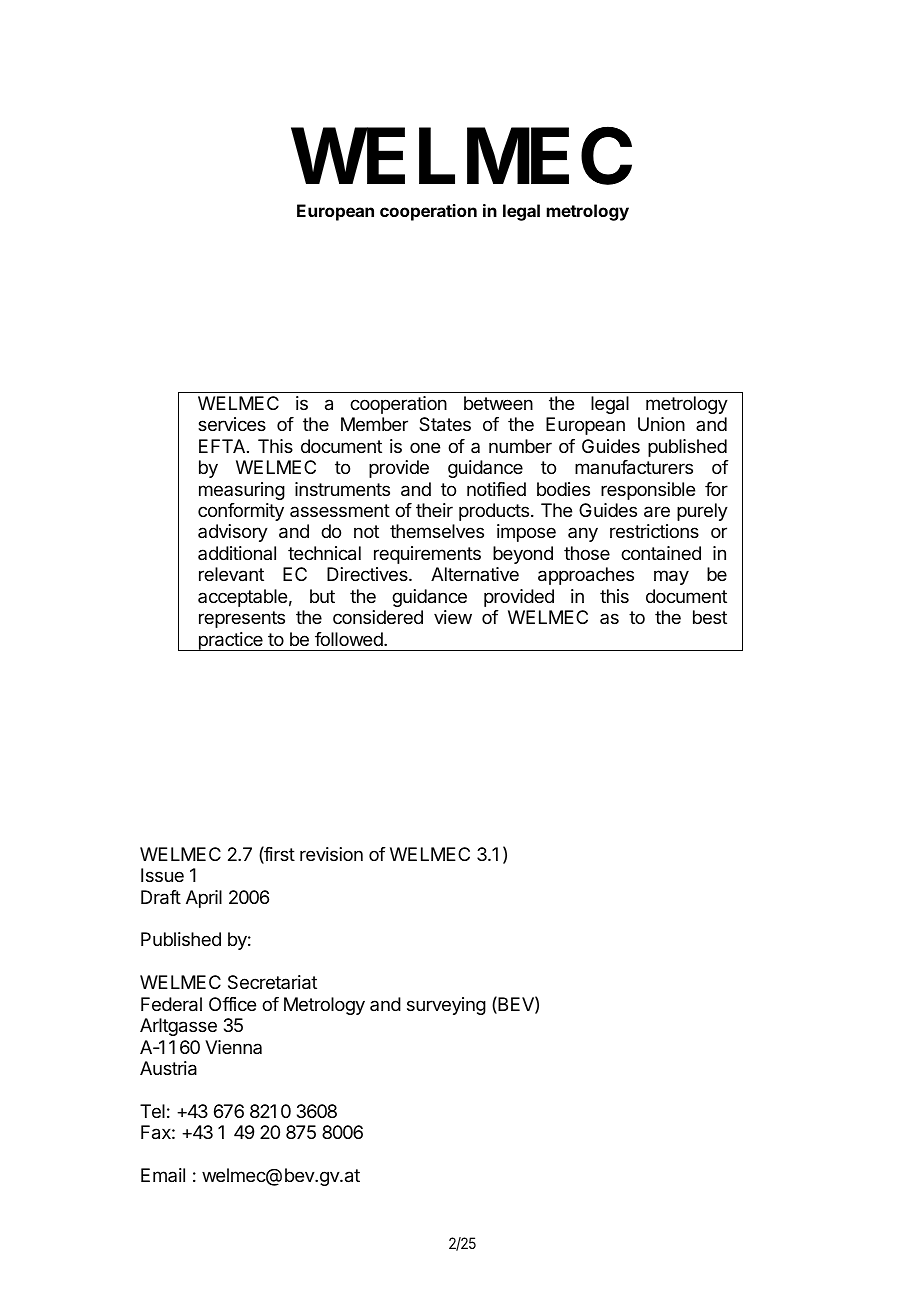 The image size is (924, 1308). What do you see at coordinates (446, 1006) in the screenshot?
I see `surveying` at bounding box center [446, 1006].
